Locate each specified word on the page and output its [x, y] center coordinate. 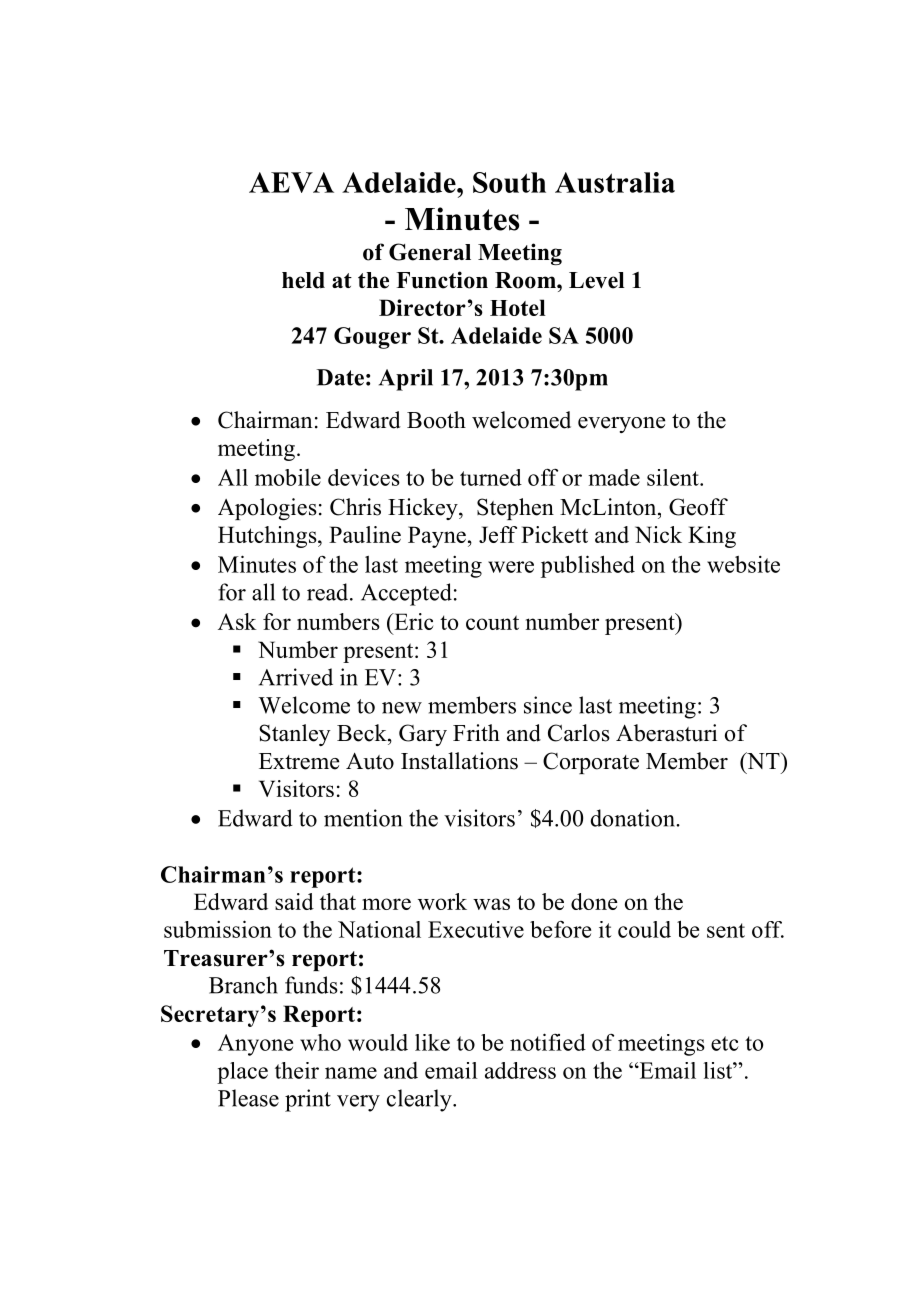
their [297, 1070]
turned [491, 477]
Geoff [698, 507]
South [509, 182]
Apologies [267, 509]
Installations [459, 761]
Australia [615, 182]
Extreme [299, 761]
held [303, 280]
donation [634, 818]
